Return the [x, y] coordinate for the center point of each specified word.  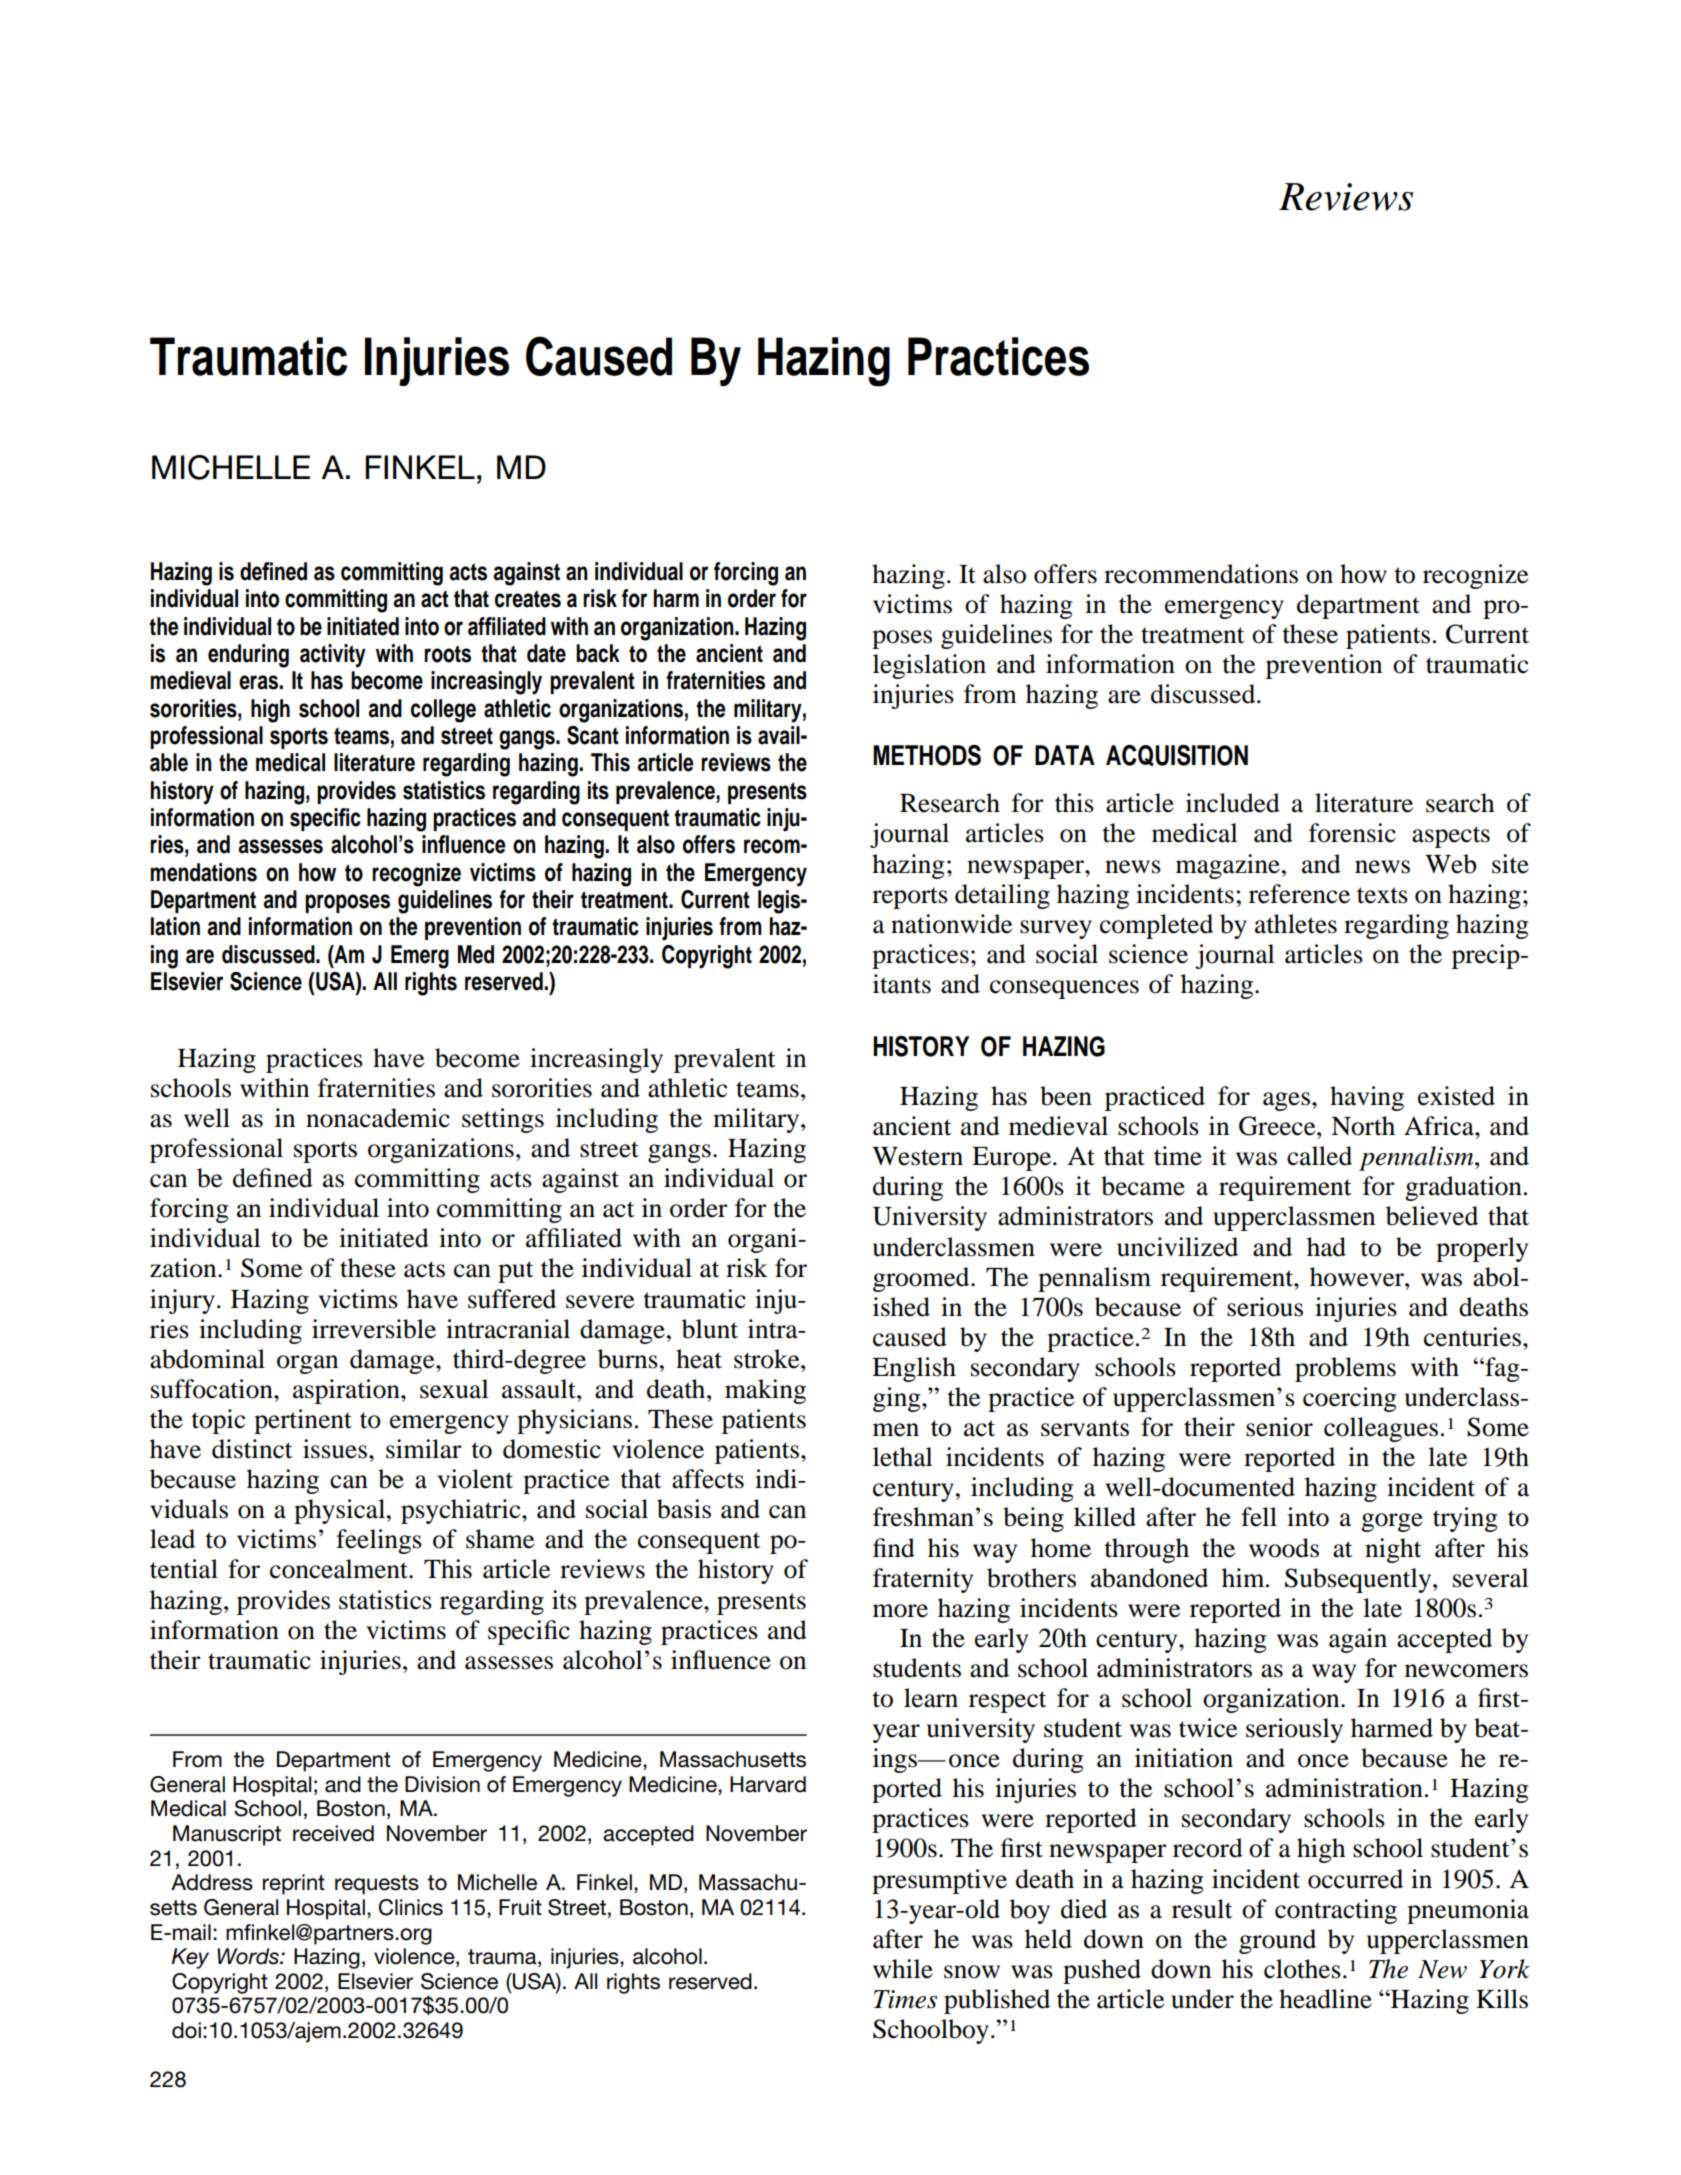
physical [341, 1511]
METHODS [927, 755]
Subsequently [1359, 1580]
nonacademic [378, 1118]
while [903, 1969]
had [1326, 1247]
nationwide [951, 924]
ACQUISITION [1177, 755]
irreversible [374, 1329]
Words [249, 1956]
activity [333, 656]
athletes [1296, 924]
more [900, 1611]
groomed [922, 1279]
